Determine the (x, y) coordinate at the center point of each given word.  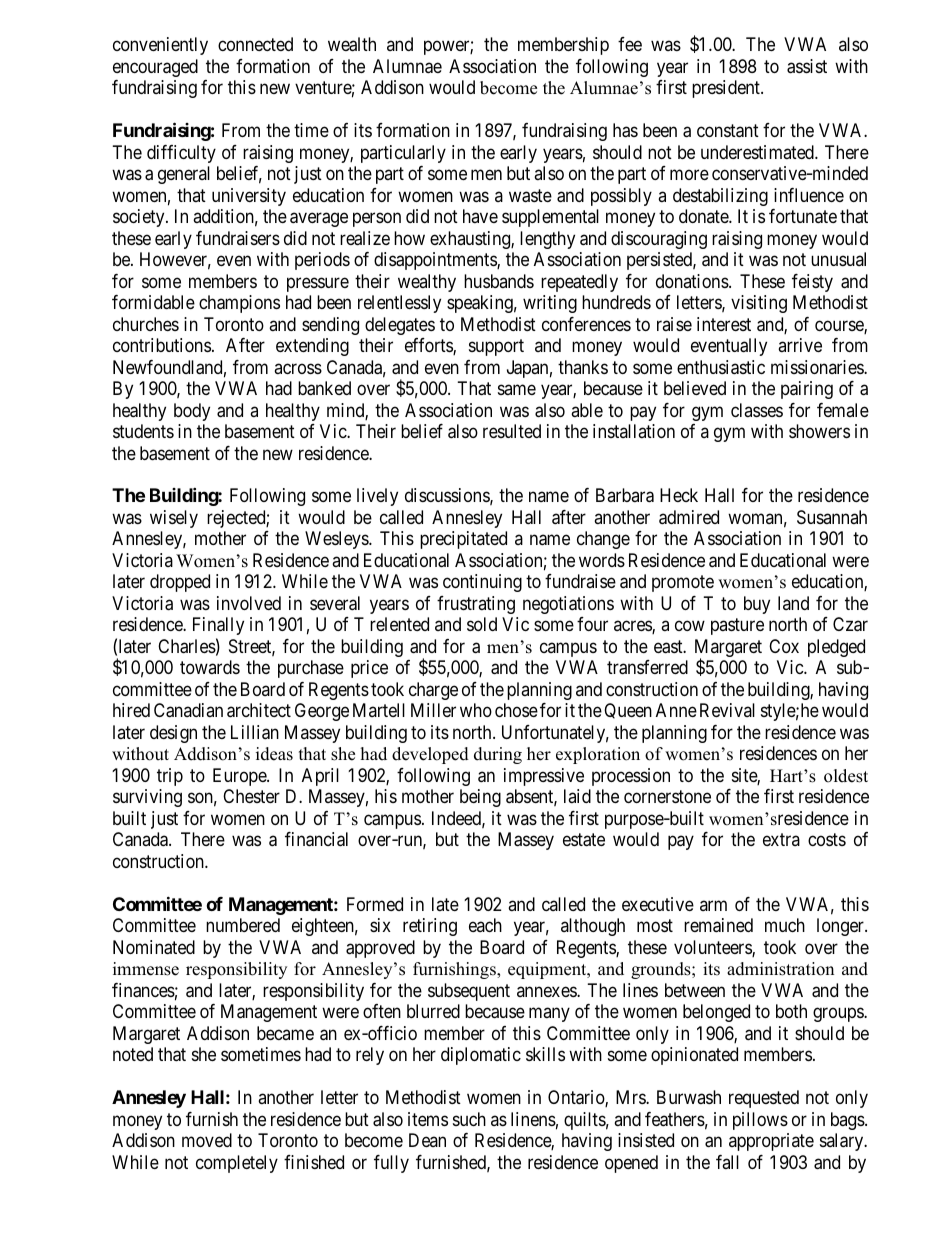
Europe (240, 777)
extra (781, 839)
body (192, 412)
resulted (512, 431)
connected (255, 44)
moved (207, 1140)
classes (757, 410)
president (727, 89)
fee (630, 44)
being (480, 798)
